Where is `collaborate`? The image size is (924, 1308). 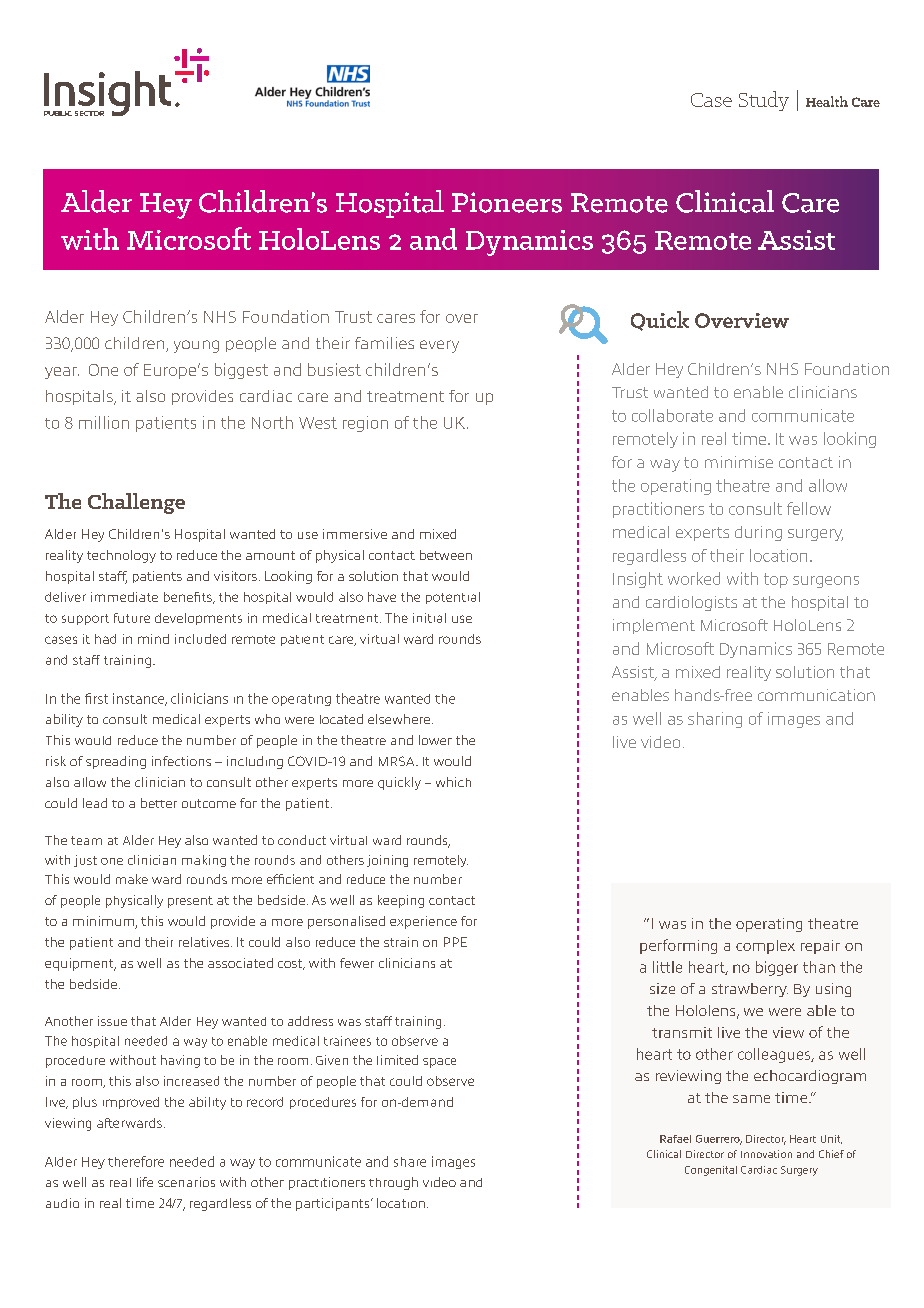
collaborate is located at coordinates (672, 415).
